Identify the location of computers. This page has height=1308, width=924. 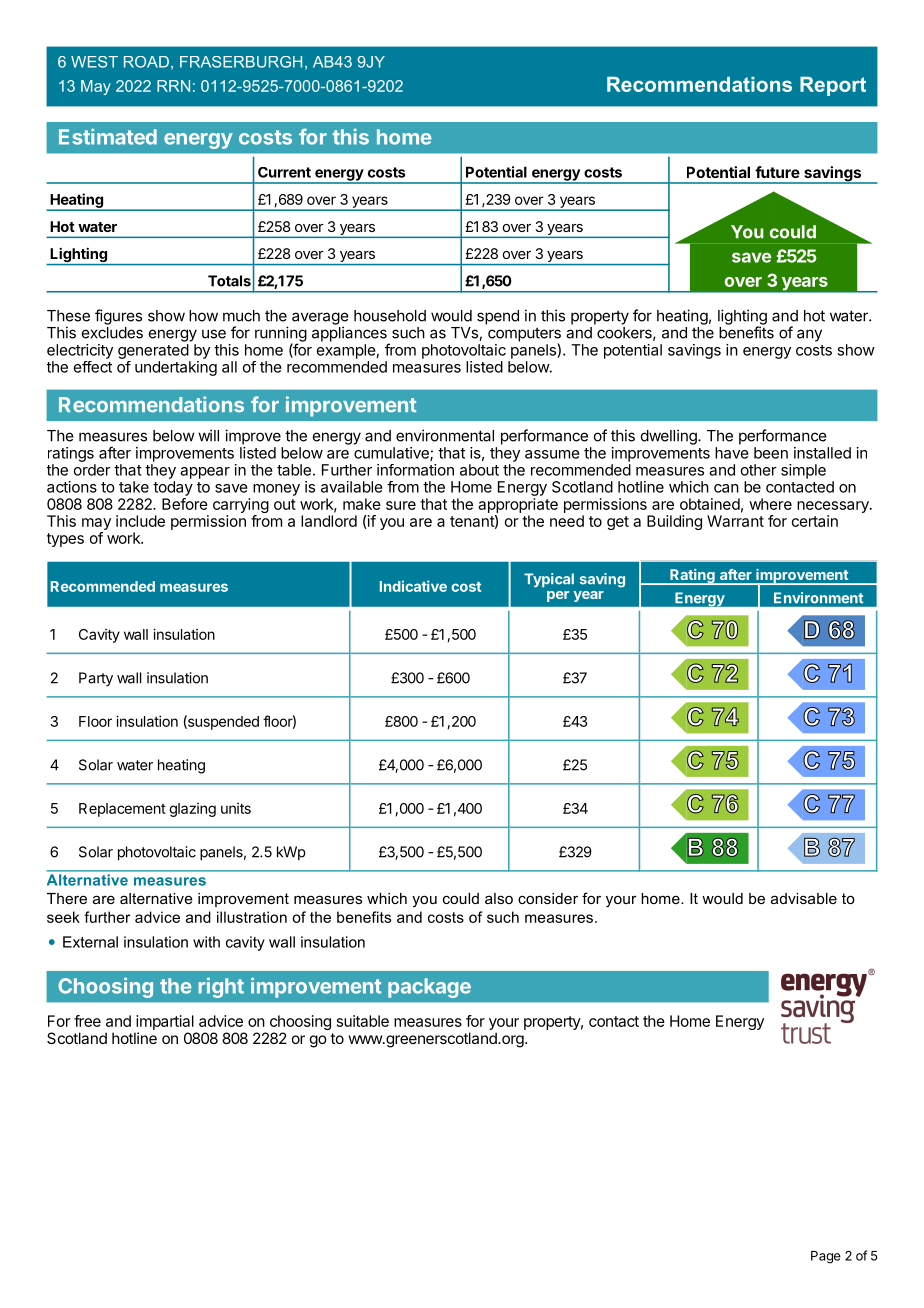
(524, 335).
